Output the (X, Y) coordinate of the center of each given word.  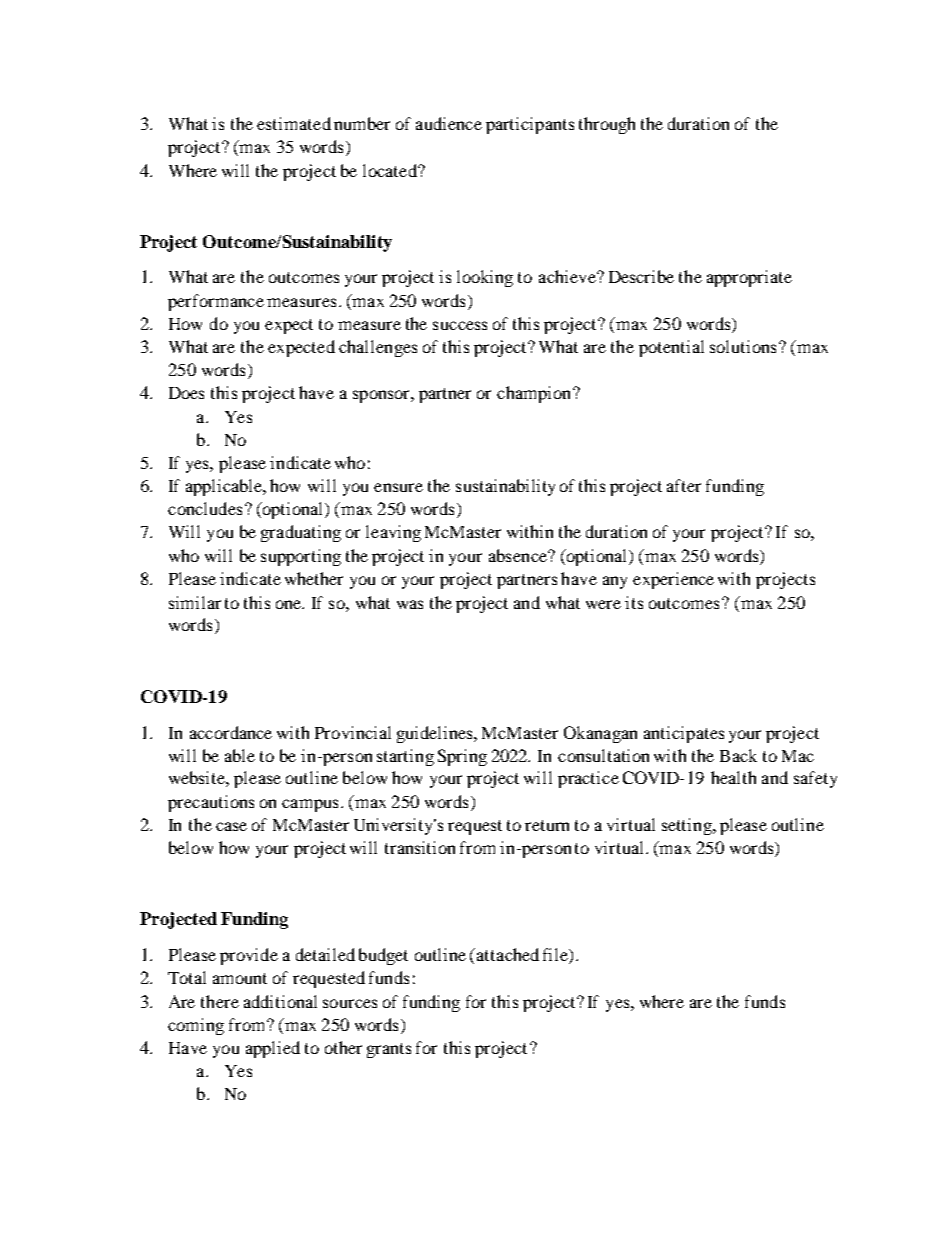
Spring (462, 757)
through (607, 125)
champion (535, 394)
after (684, 485)
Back (738, 755)
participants (530, 125)
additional (280, 1001)
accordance (231, 732)
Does (186, 393)
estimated (294, 123)
